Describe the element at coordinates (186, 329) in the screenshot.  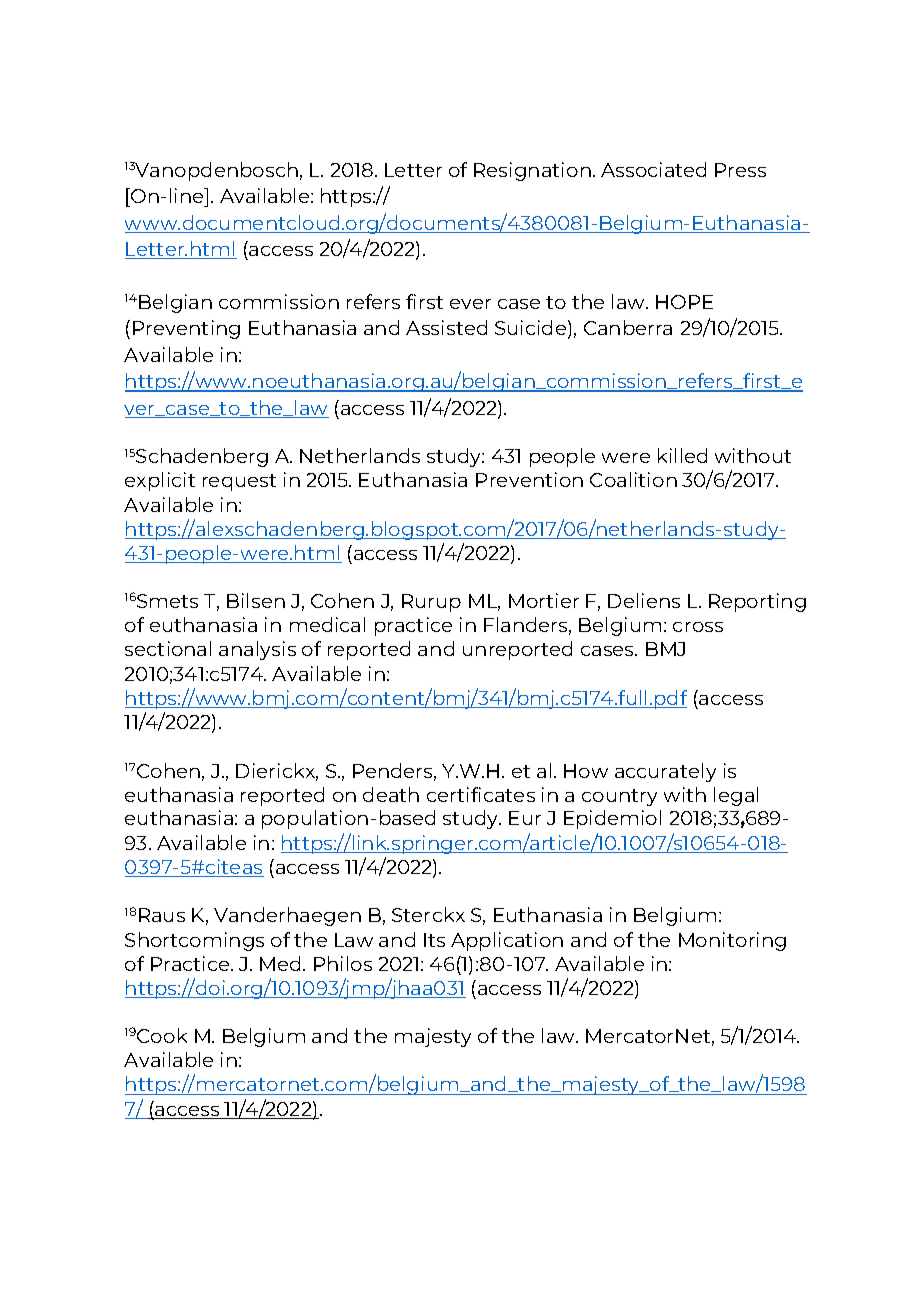
I see `Preventing` at that location.
